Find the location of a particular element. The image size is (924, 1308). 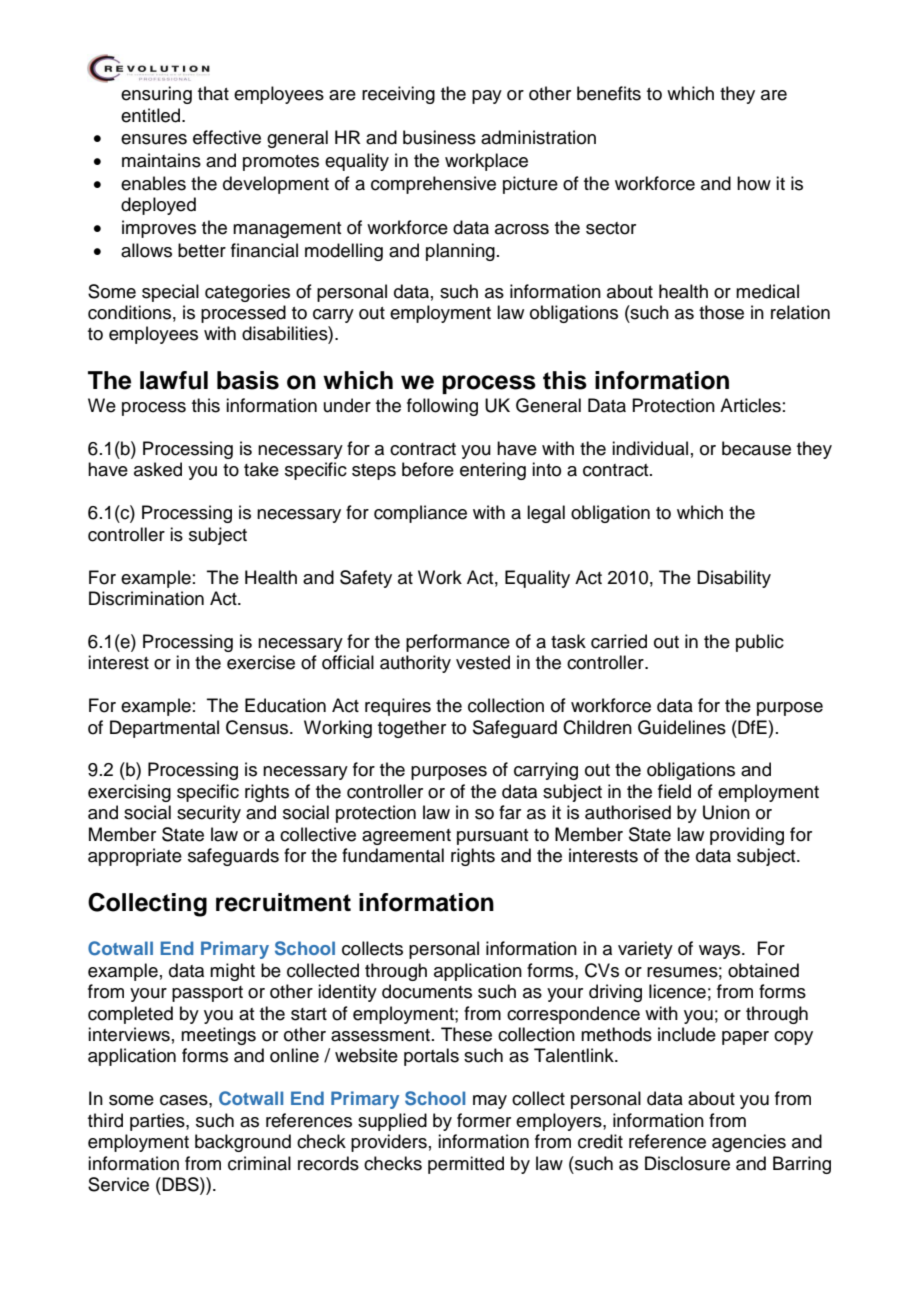

pursuant is located at coordinates (492, 837).
